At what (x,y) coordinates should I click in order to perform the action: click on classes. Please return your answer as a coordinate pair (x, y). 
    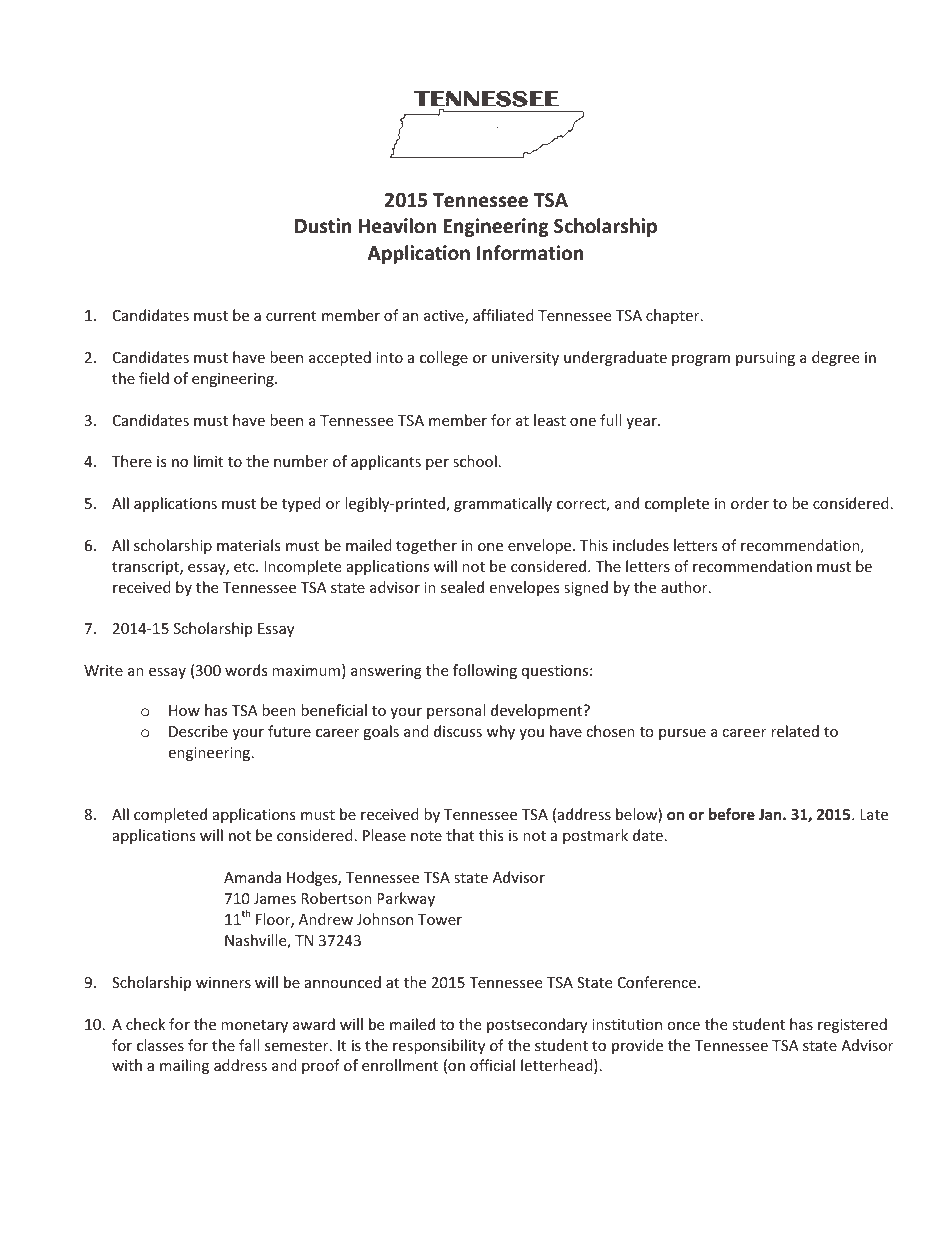
    Looking at the image, I should click on (160, 1045).
